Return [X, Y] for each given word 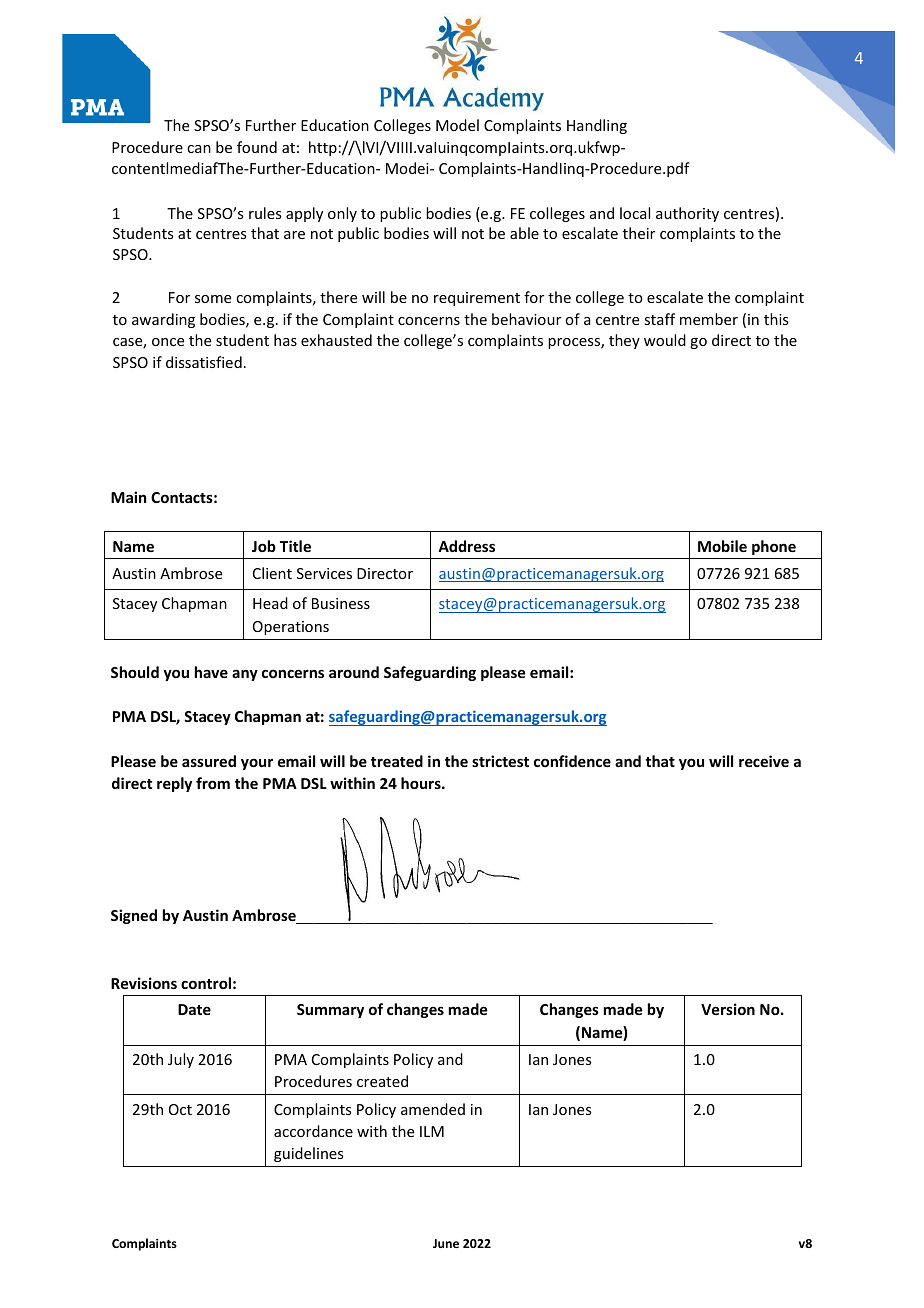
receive [764, 761]
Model [457, 125]
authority [687, 214]
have [211, 672]
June [446, 1243]
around [354, 672]
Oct [180, 1109]
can [199, 149]
